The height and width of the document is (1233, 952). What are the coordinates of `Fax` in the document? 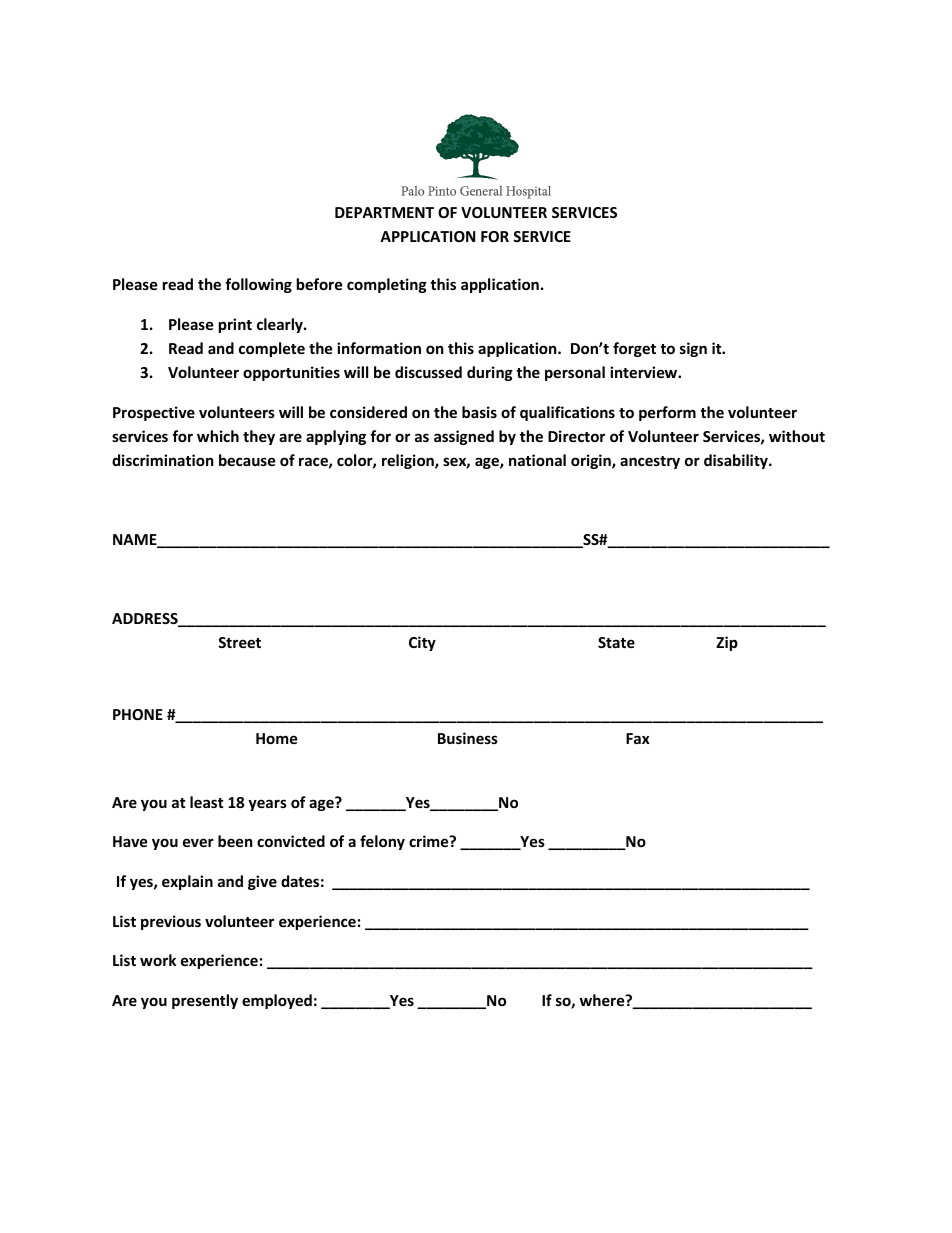 It's located at (638, 738).
